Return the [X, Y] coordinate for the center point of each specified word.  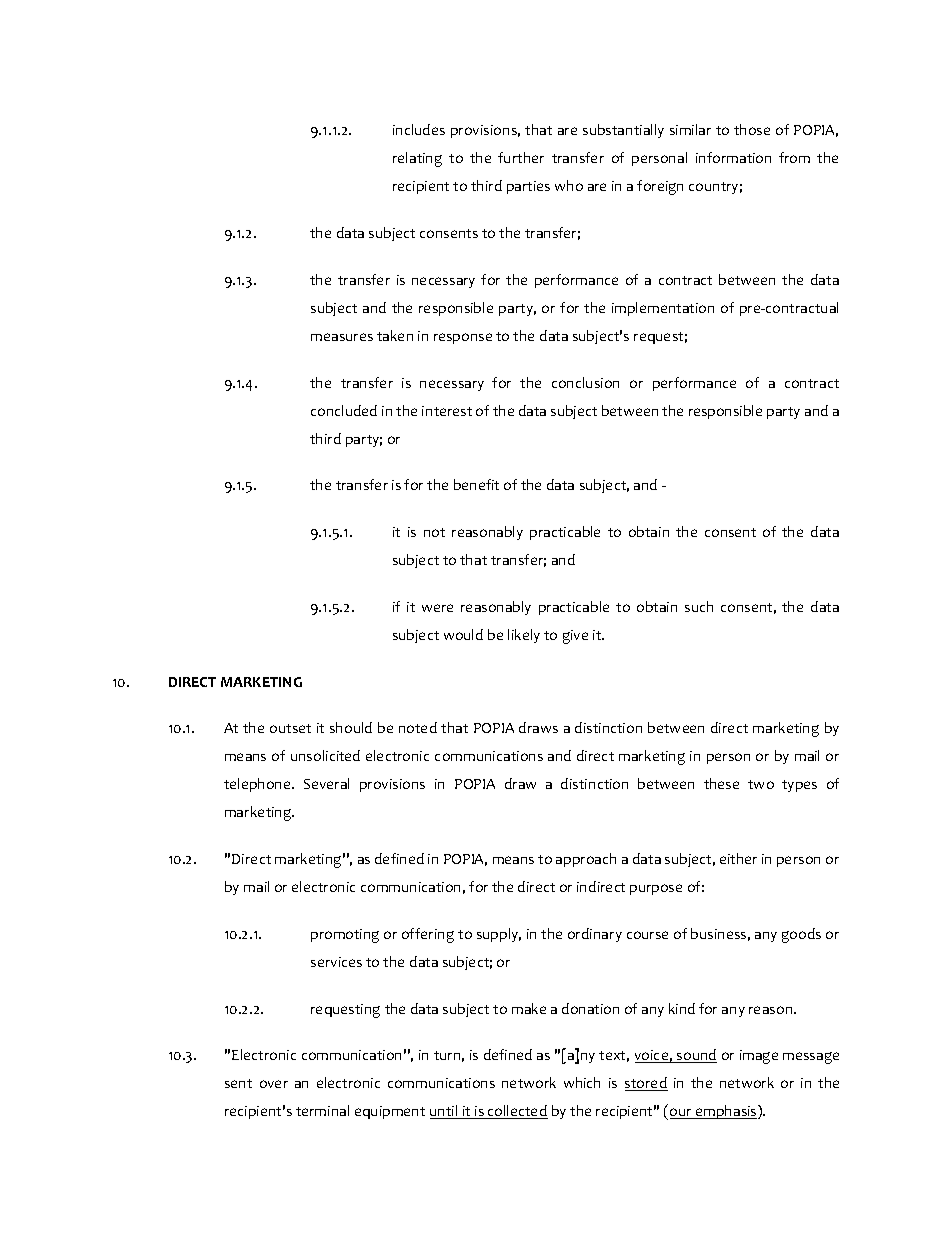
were [437, 608]
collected [517, 1112]
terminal [322, 1110]
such [699, 606]
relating [417, 159]
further [521, 157]
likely [524, 636]
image [759, 1057]
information [733, 157]
